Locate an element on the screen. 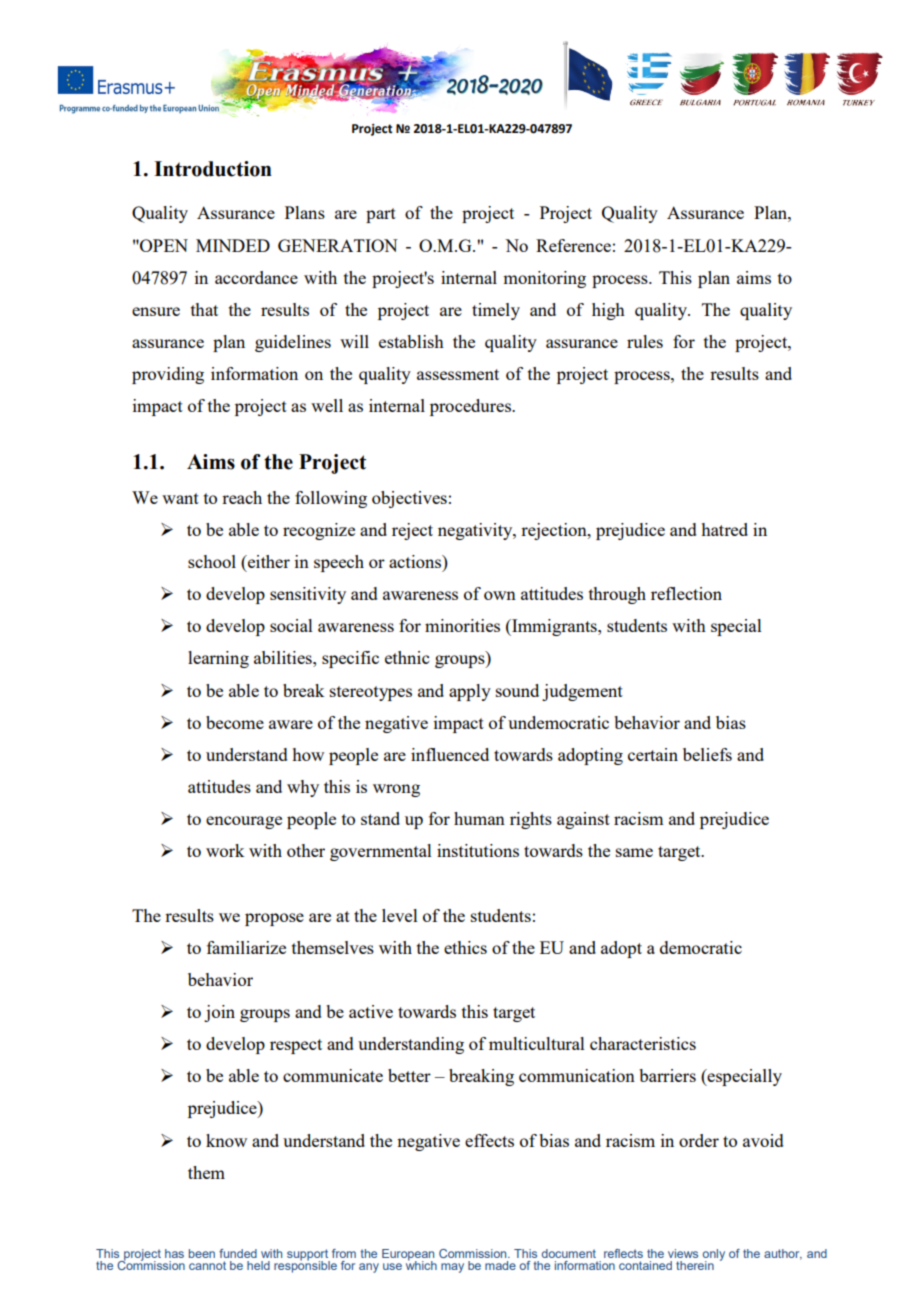 The height and width of the screenshot is (1308, 924). become is located at coordinates (235, 722).
